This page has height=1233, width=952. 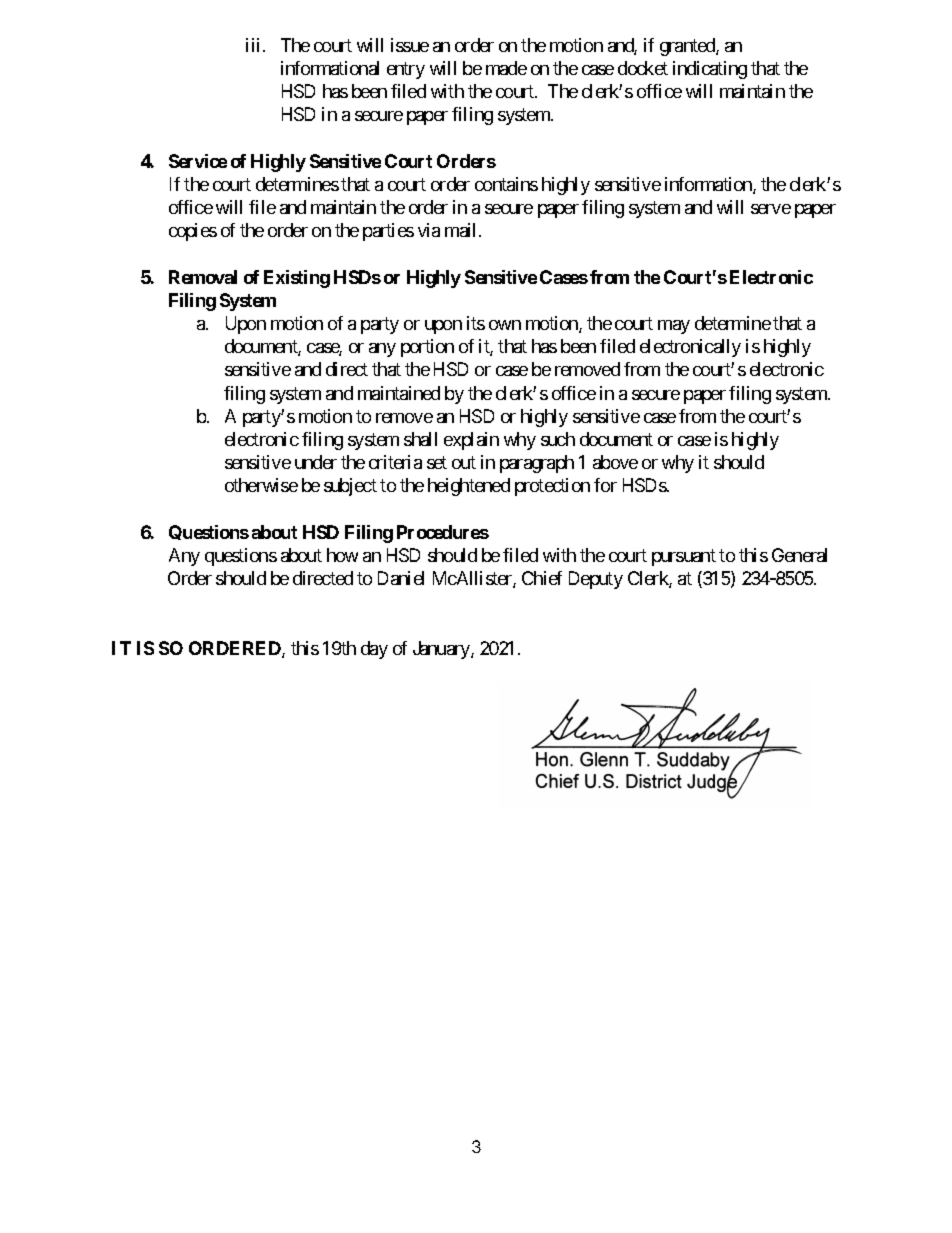 What do you see at coordinates (442, 650) in the page?
I see `January` at bounding box center [442, 650].
